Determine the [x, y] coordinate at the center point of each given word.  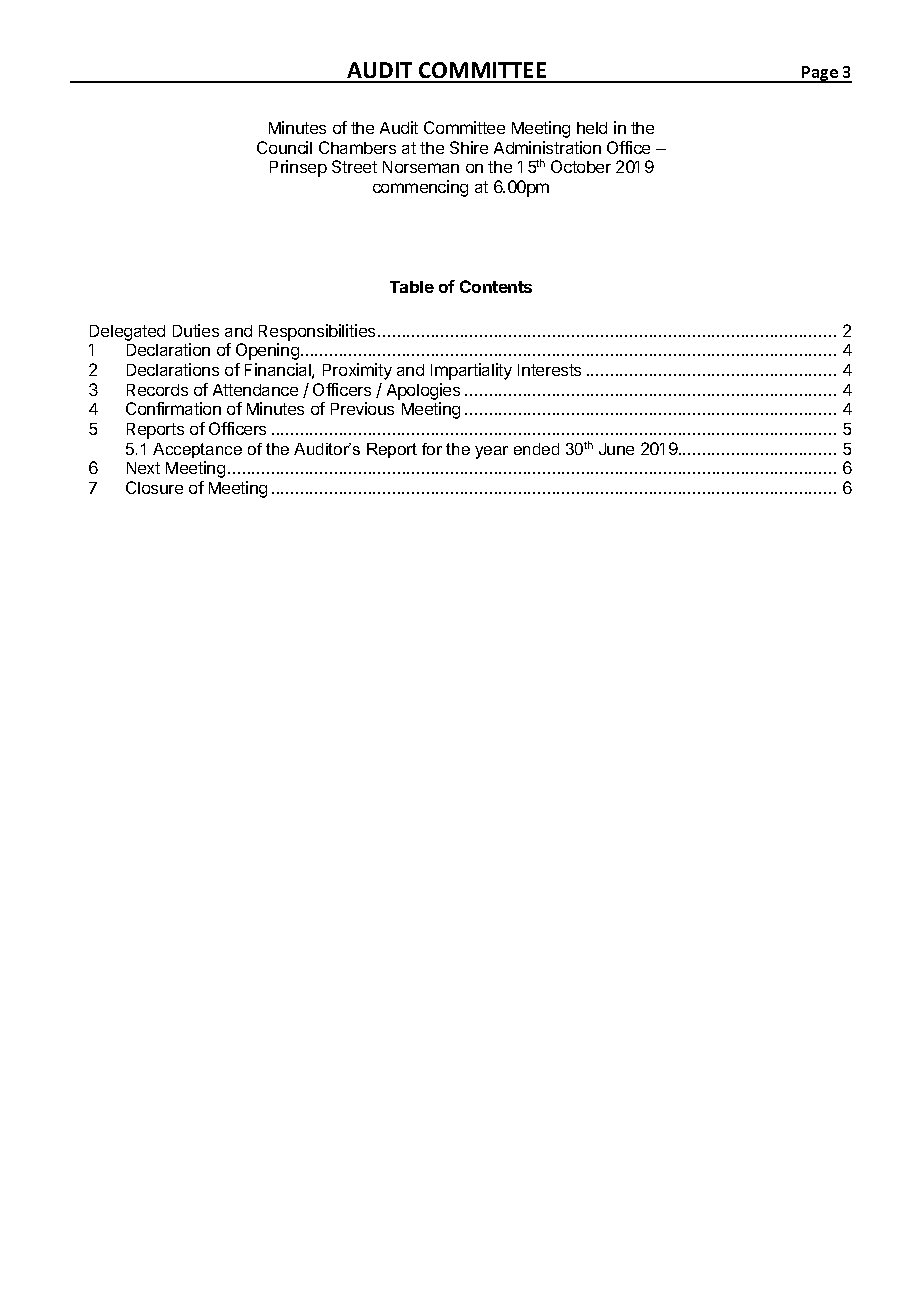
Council [284, 147]
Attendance [255, 390]
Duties [196, 330]
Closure [154, 487]
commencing [420, 188]
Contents [496, 286]
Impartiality [471, 371]
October [581, 166]
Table [412, 287]
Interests [549, 370]
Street [354, 166]
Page [820, 74]
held [592, 128]
